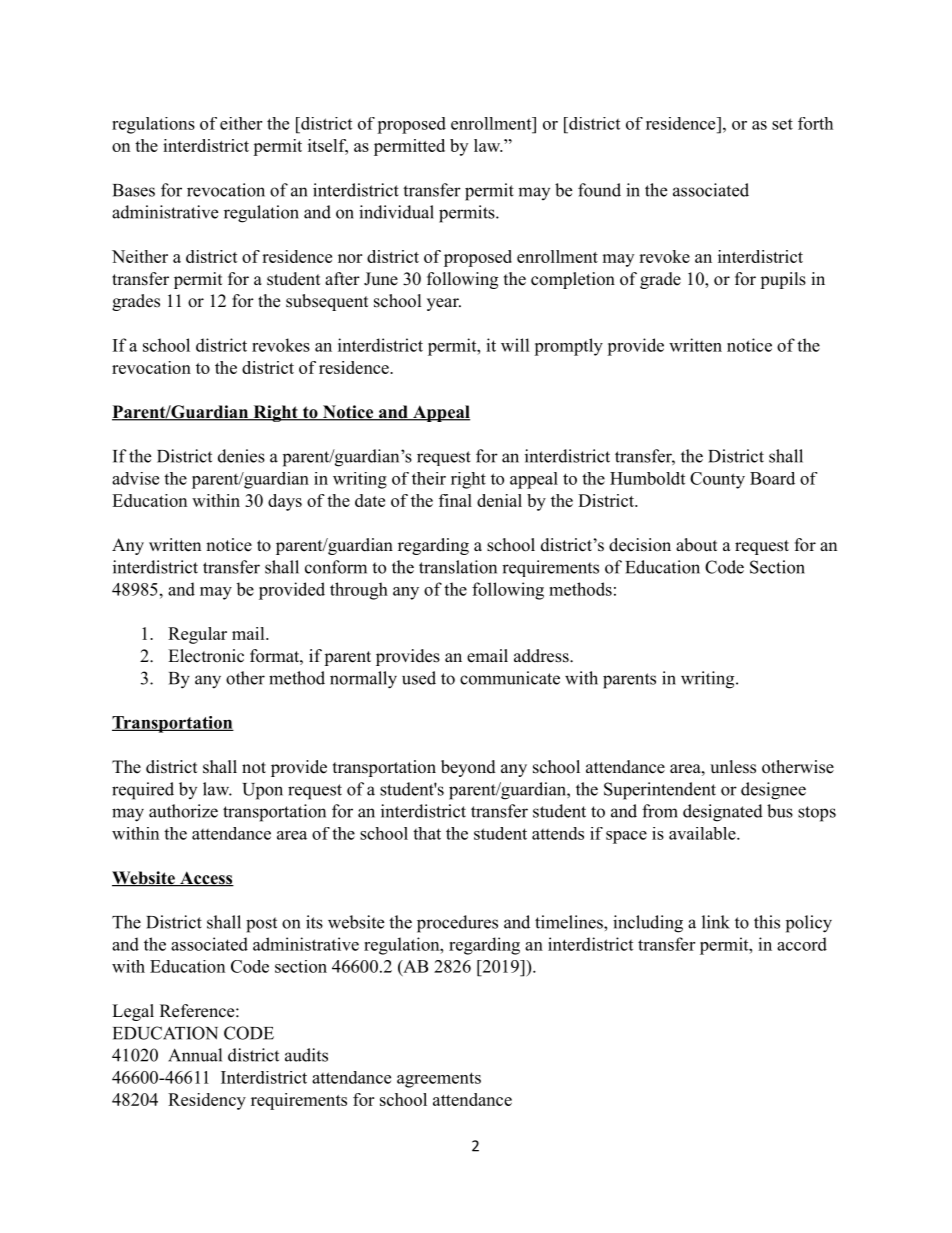 Image resolution: width=952 pixels, height=1233 pixels. What do you see at coordinates (782, 124) in the document?
I see `set` at bounding box center [782, 124].
